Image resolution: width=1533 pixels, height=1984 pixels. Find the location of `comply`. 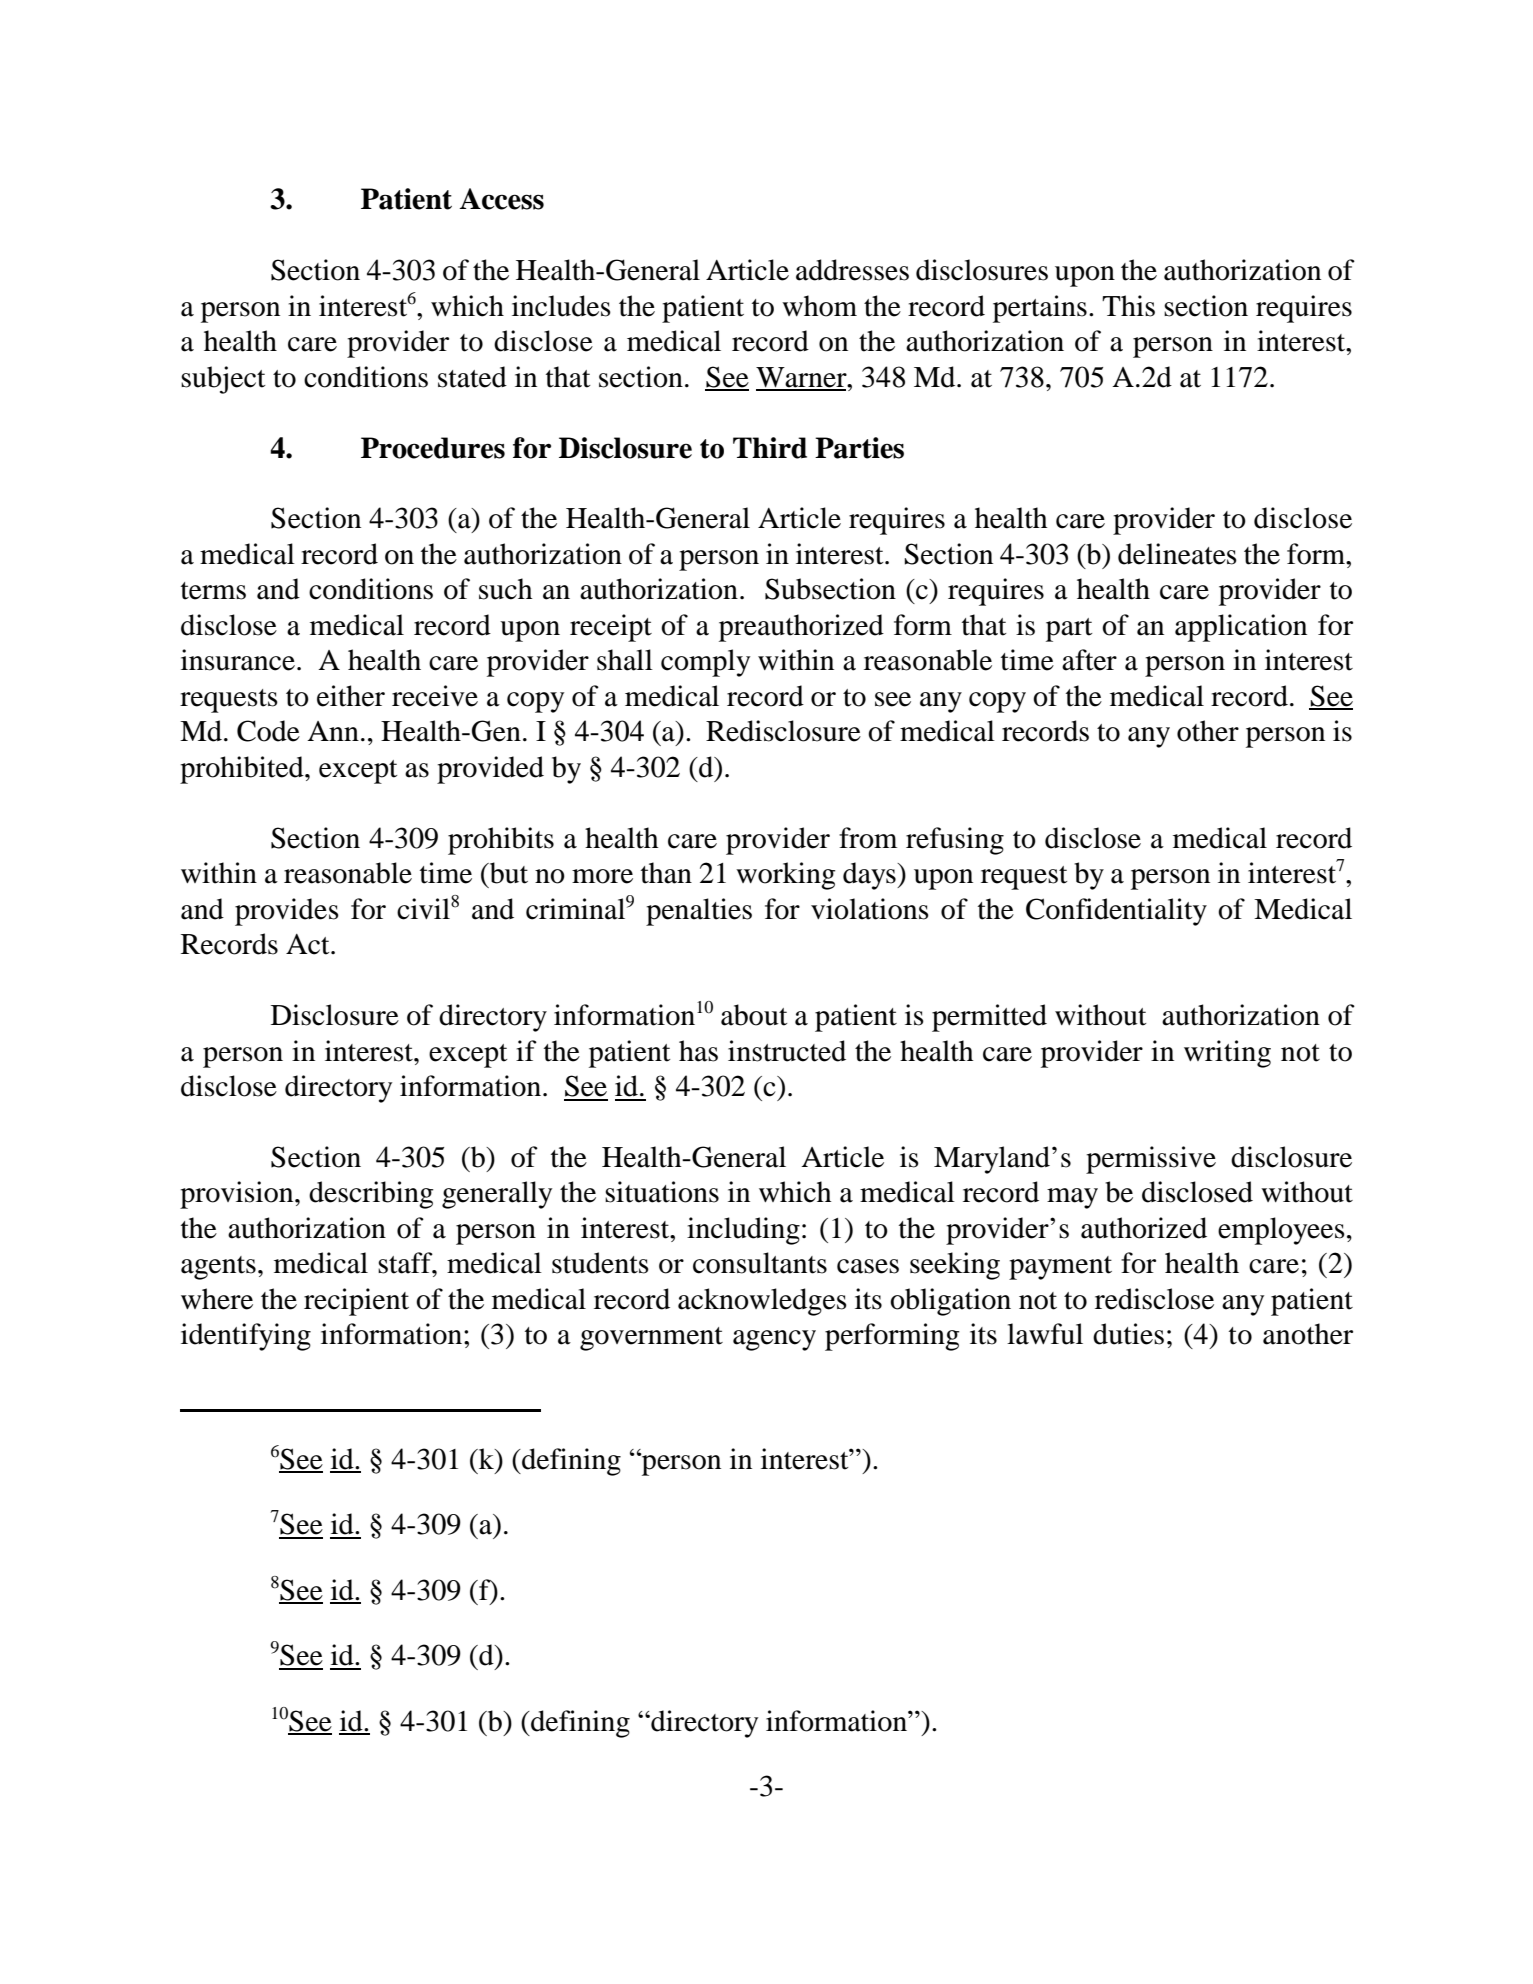

comply is located at coordinates (705, 663).
